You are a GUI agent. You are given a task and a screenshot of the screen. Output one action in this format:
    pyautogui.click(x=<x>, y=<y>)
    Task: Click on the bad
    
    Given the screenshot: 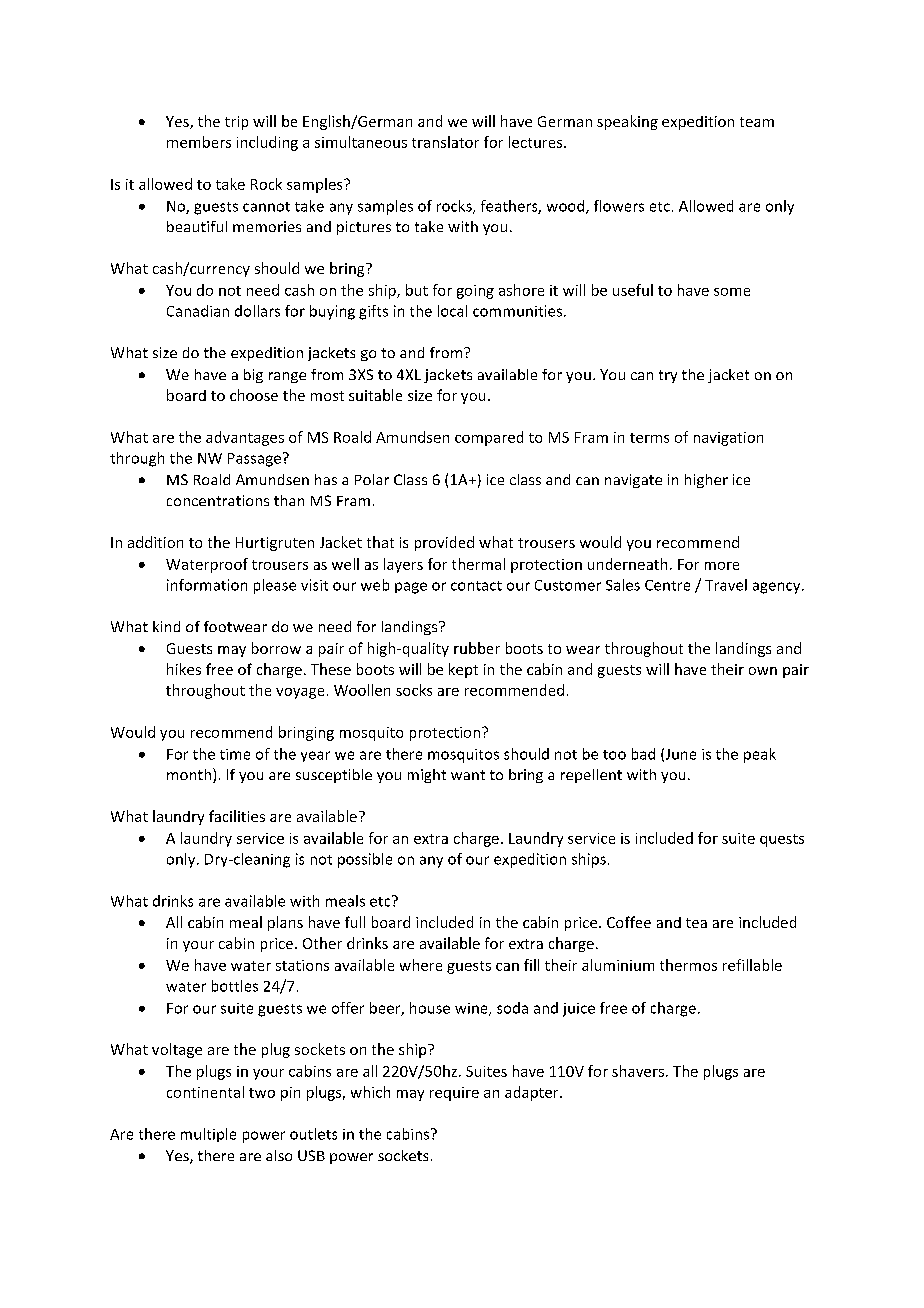 What is the action you would take?
    pyautogui.click(x=643, y=754)
